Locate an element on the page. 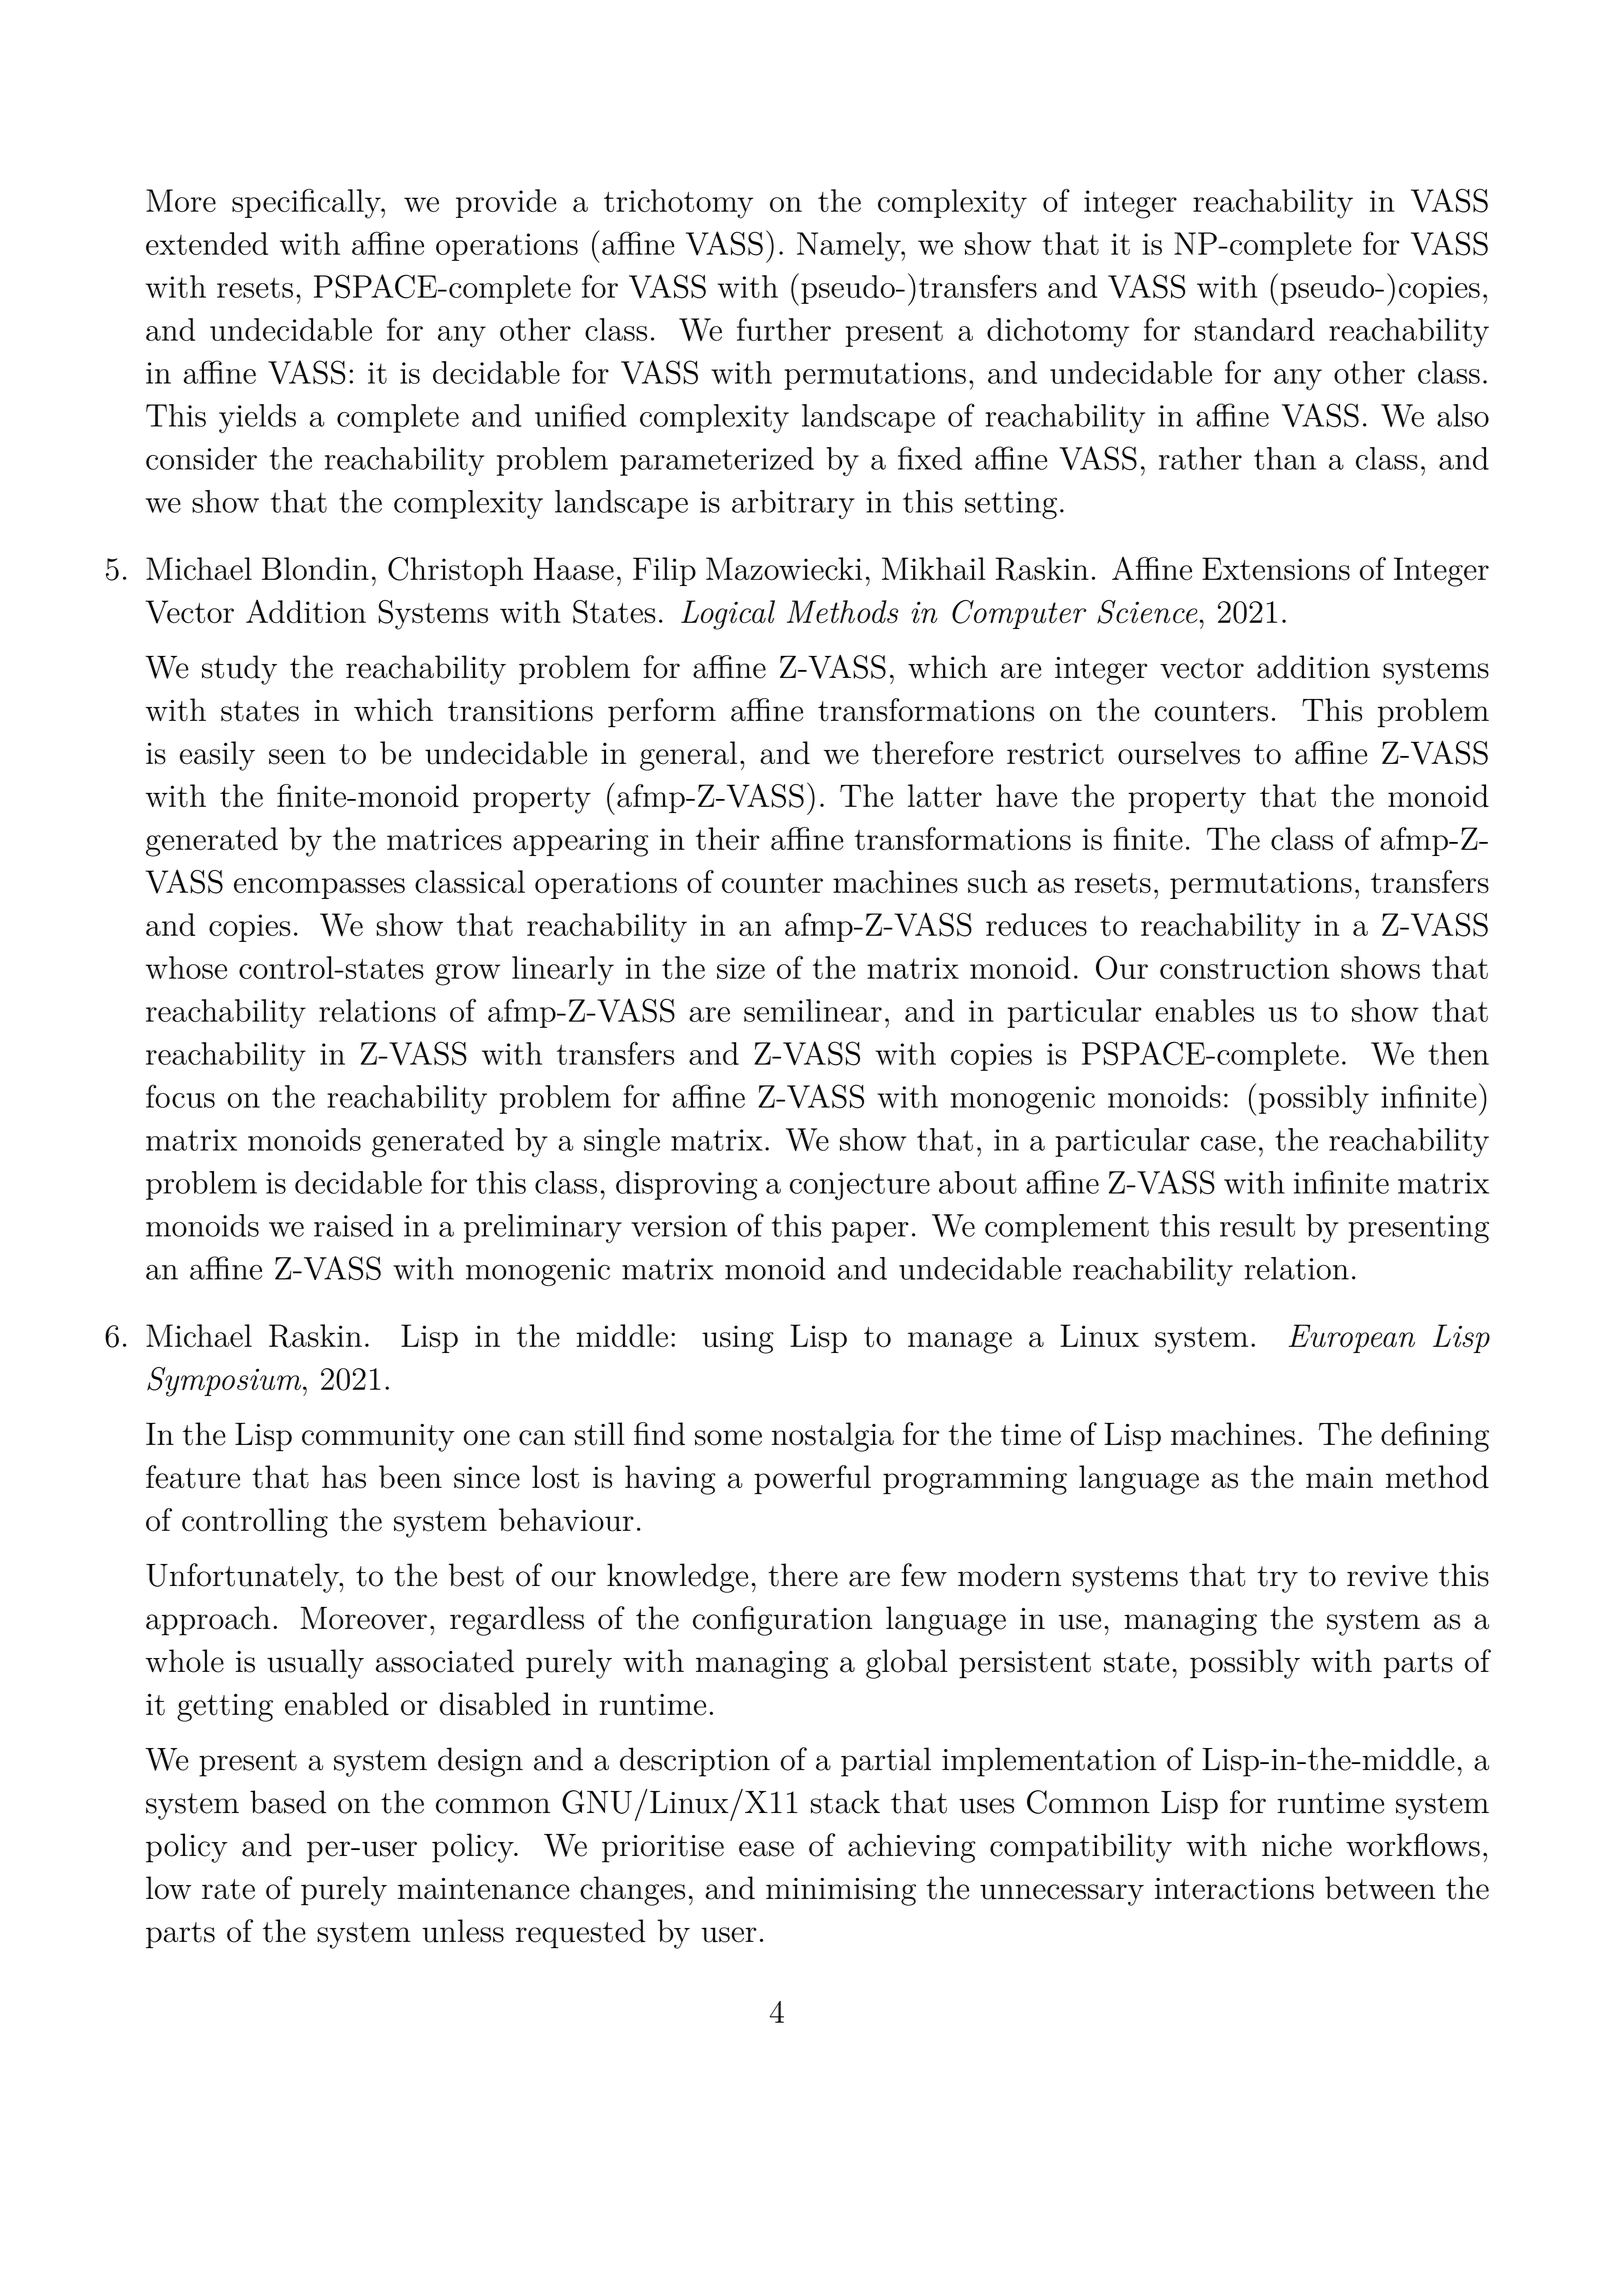 The height and width of the image is (2276, 1609). based is located at coordinates (288, 1802).
